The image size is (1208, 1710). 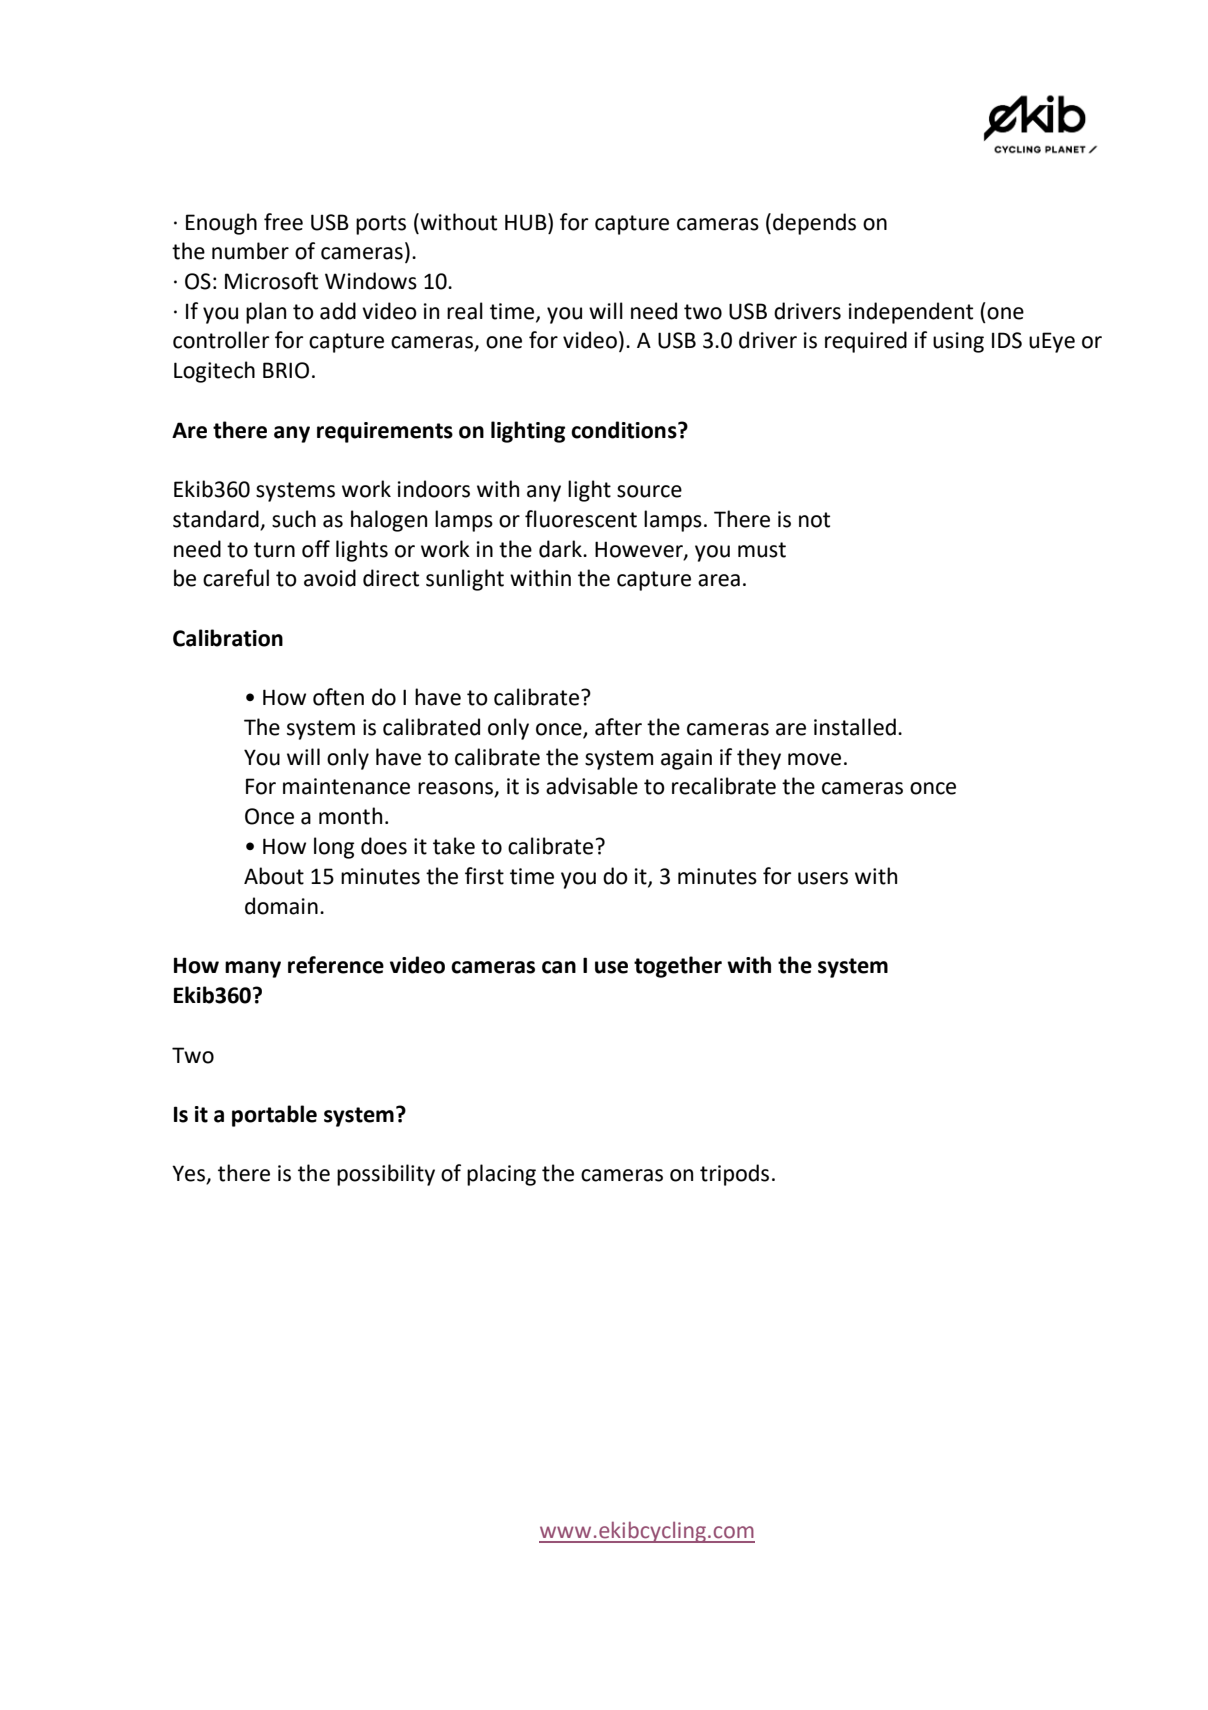 I want to click on tripods, so click(x=734, y=1175).
